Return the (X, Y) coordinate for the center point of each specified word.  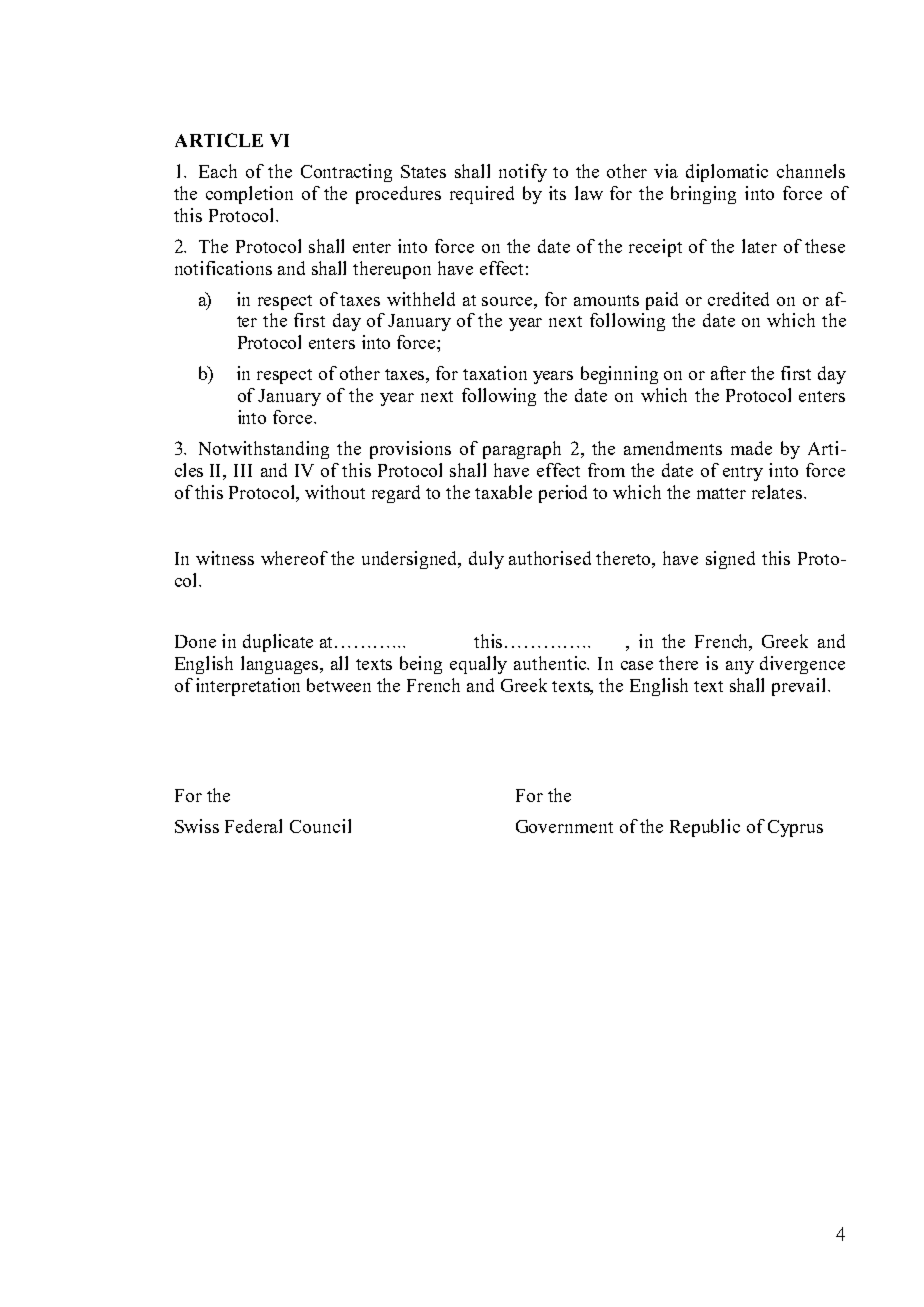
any (740, 667)
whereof (294, 558)
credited (738, 299)
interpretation (248, 687)
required (482, 195)
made (751, 448)
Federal (253, 826)
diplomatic (727, 173)
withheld (421, 299)
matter (721, 493)
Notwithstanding (264, 450)
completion (249, 195)
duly (486, 560)
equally (478, 665)
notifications (223, 268)
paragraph (522, 450)
